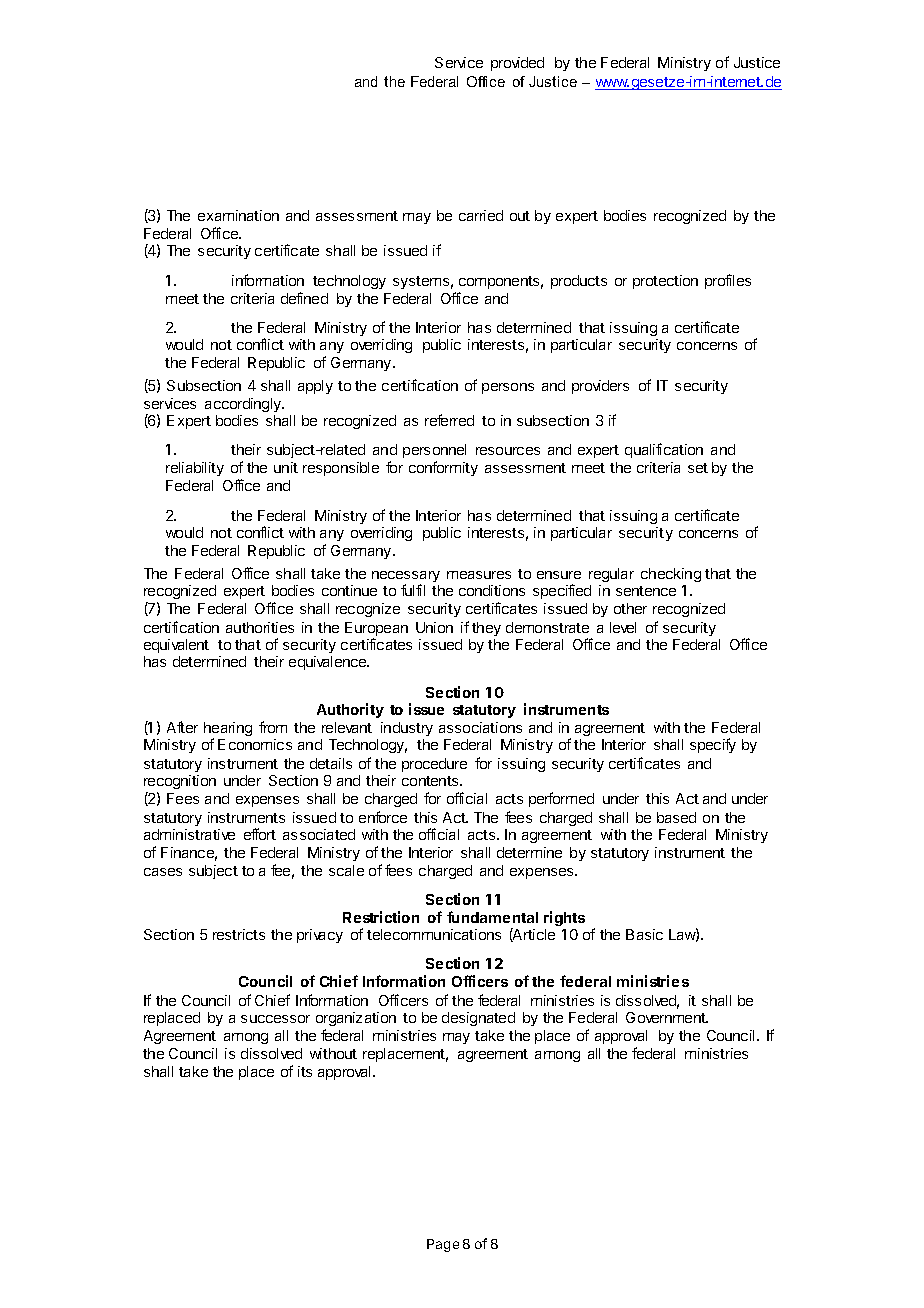 The width and height of the page is (924, 1308). What do you see at coordinates (434, 627) in the page?
I see `Union` at bounding box center [434, 627].
